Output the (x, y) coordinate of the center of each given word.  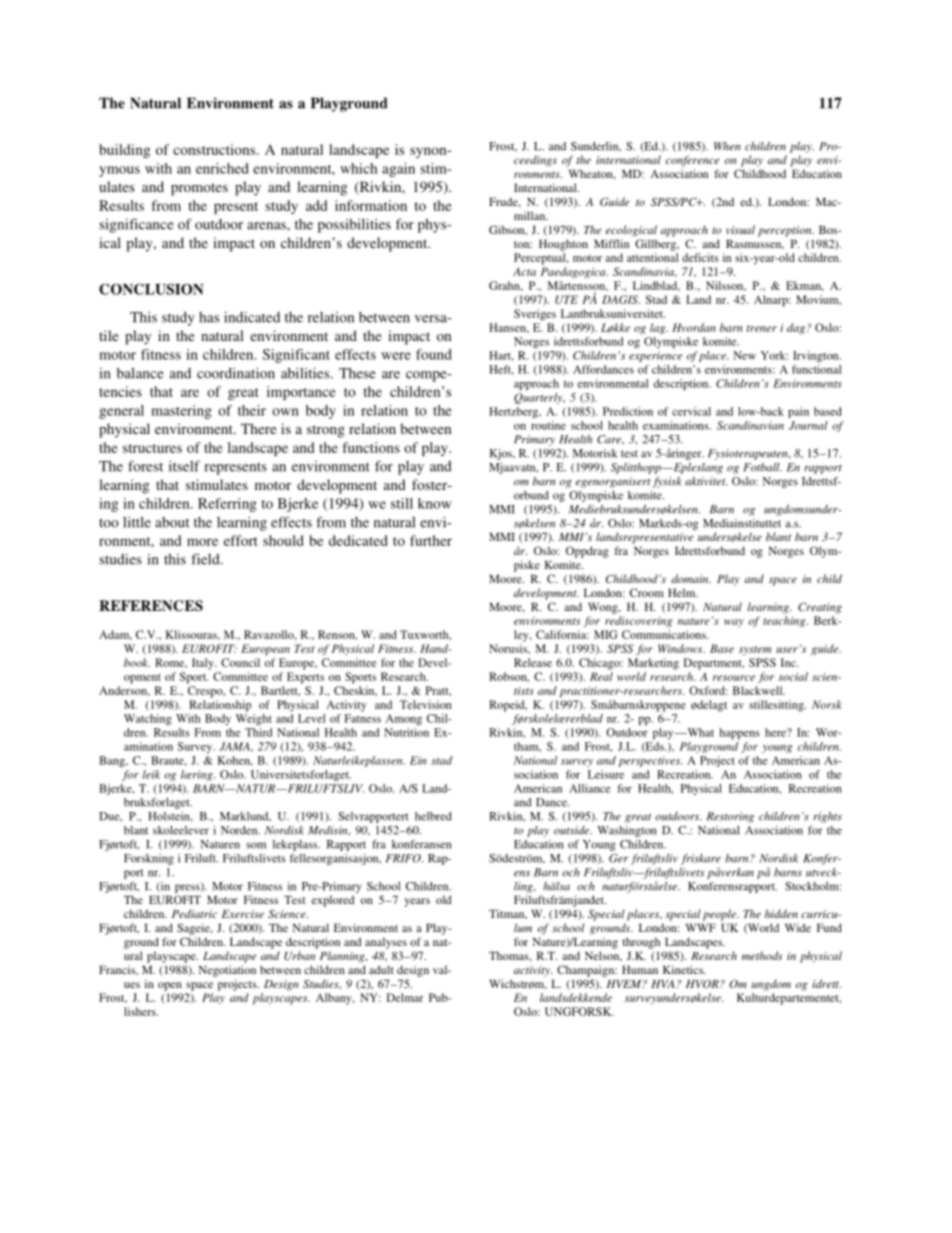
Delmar (405, 997)
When (727, 146)
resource (734, 678)
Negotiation (227, 971)
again (398, 170)
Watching (148, 719)
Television (426, 704)
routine (548, 425)
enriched (222, 168)
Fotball (762, 467)
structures (152, 448)
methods (761, 955)
